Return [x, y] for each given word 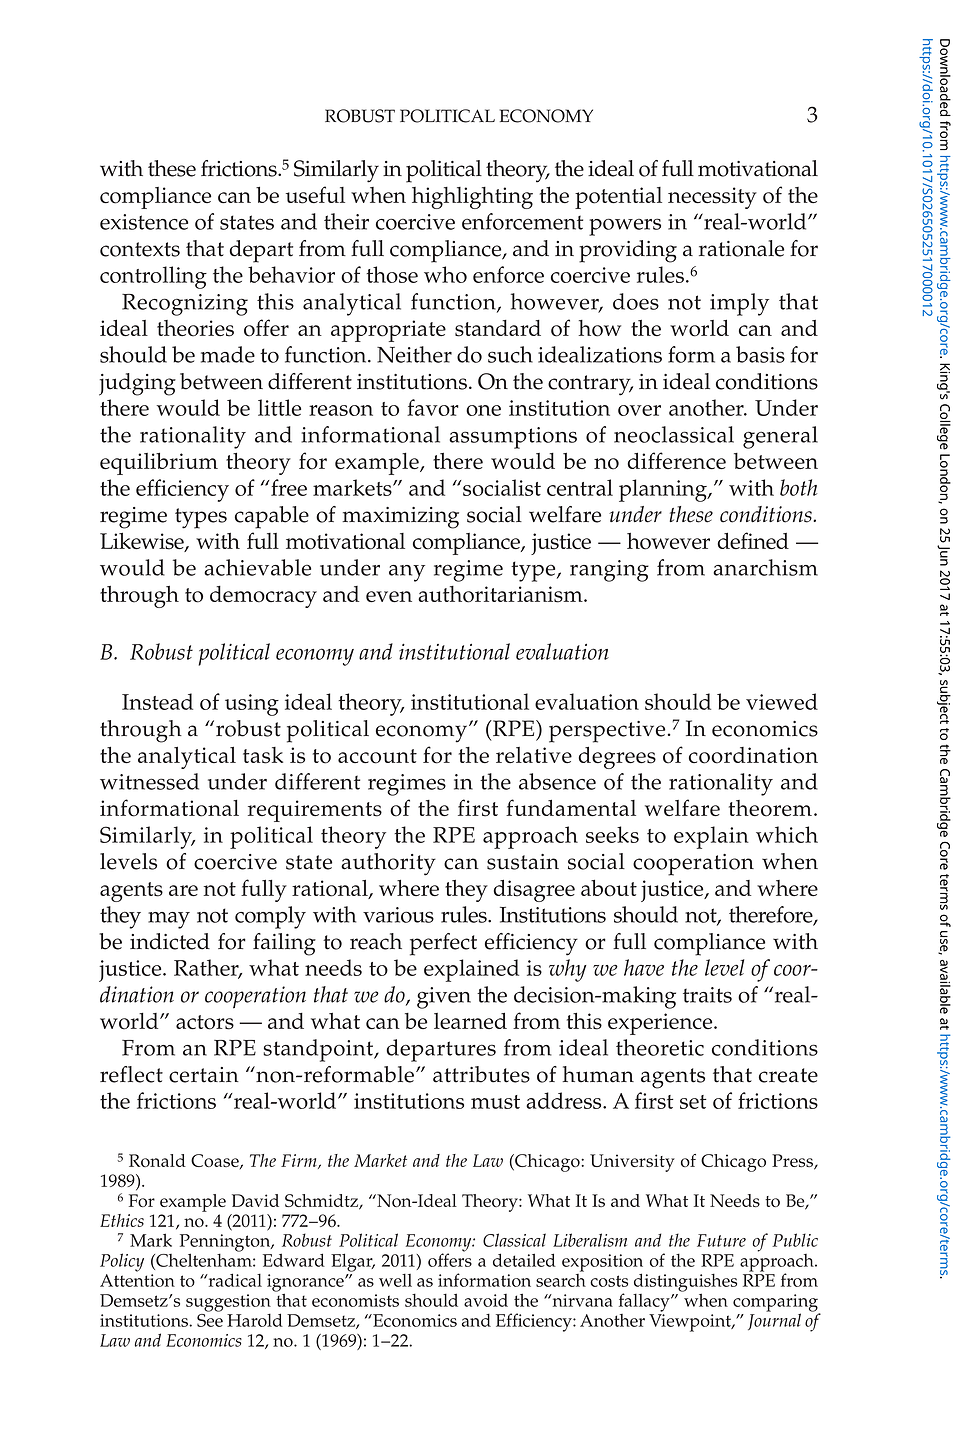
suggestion [228, 1304]
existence [144, 222]
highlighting [472, 198]
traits [707, 995]
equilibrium [159, 463]
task [263, 755]
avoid [486, 1300]
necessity [712, 198]
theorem [770, 808]
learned [470, 1020]
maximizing [400, 518]
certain [204, 1075]
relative [534, 755]
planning [664, 490]
